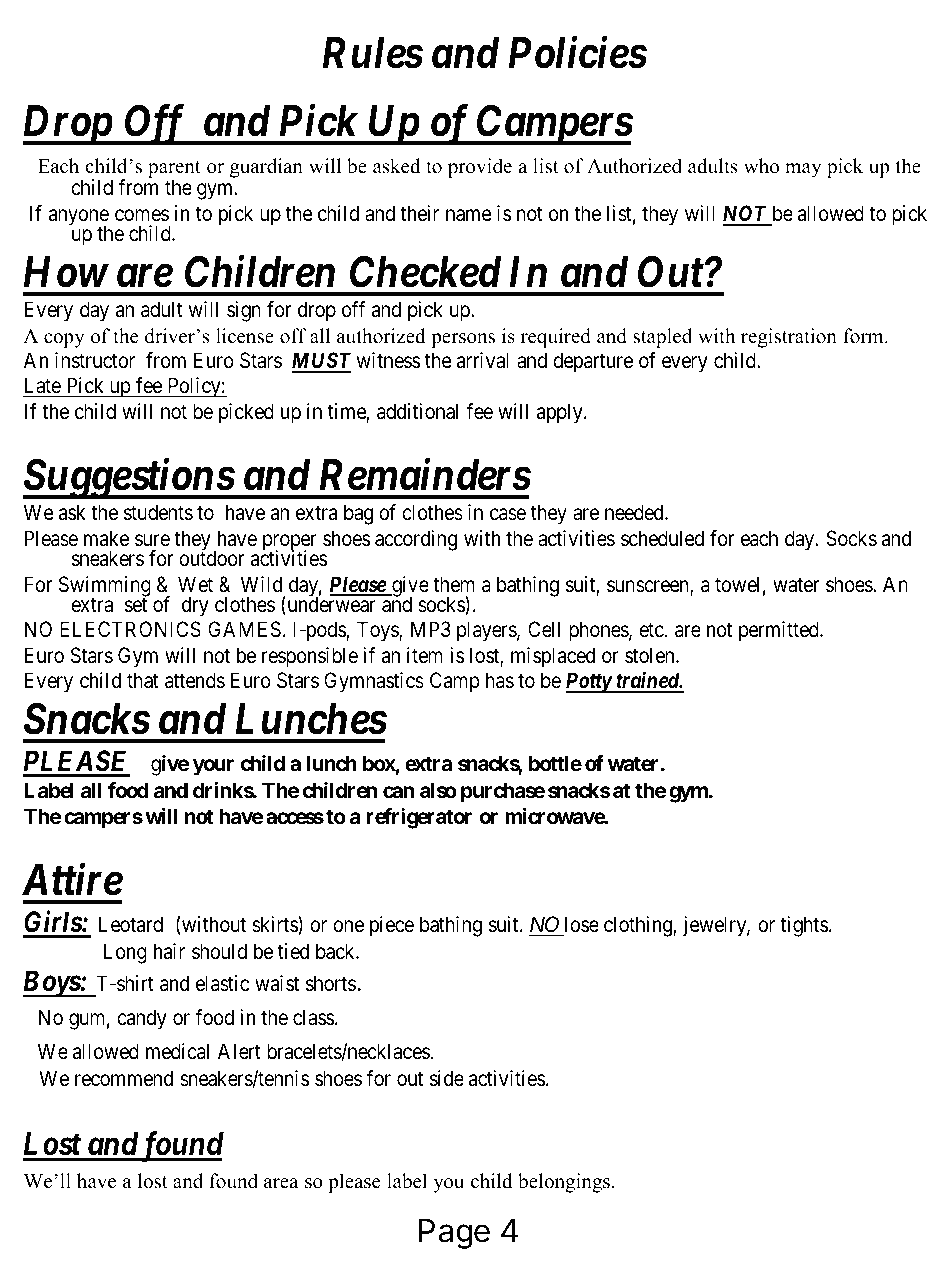  Describe the element at coordinates (454, 1234) in the document. I see `Page` at that location.
